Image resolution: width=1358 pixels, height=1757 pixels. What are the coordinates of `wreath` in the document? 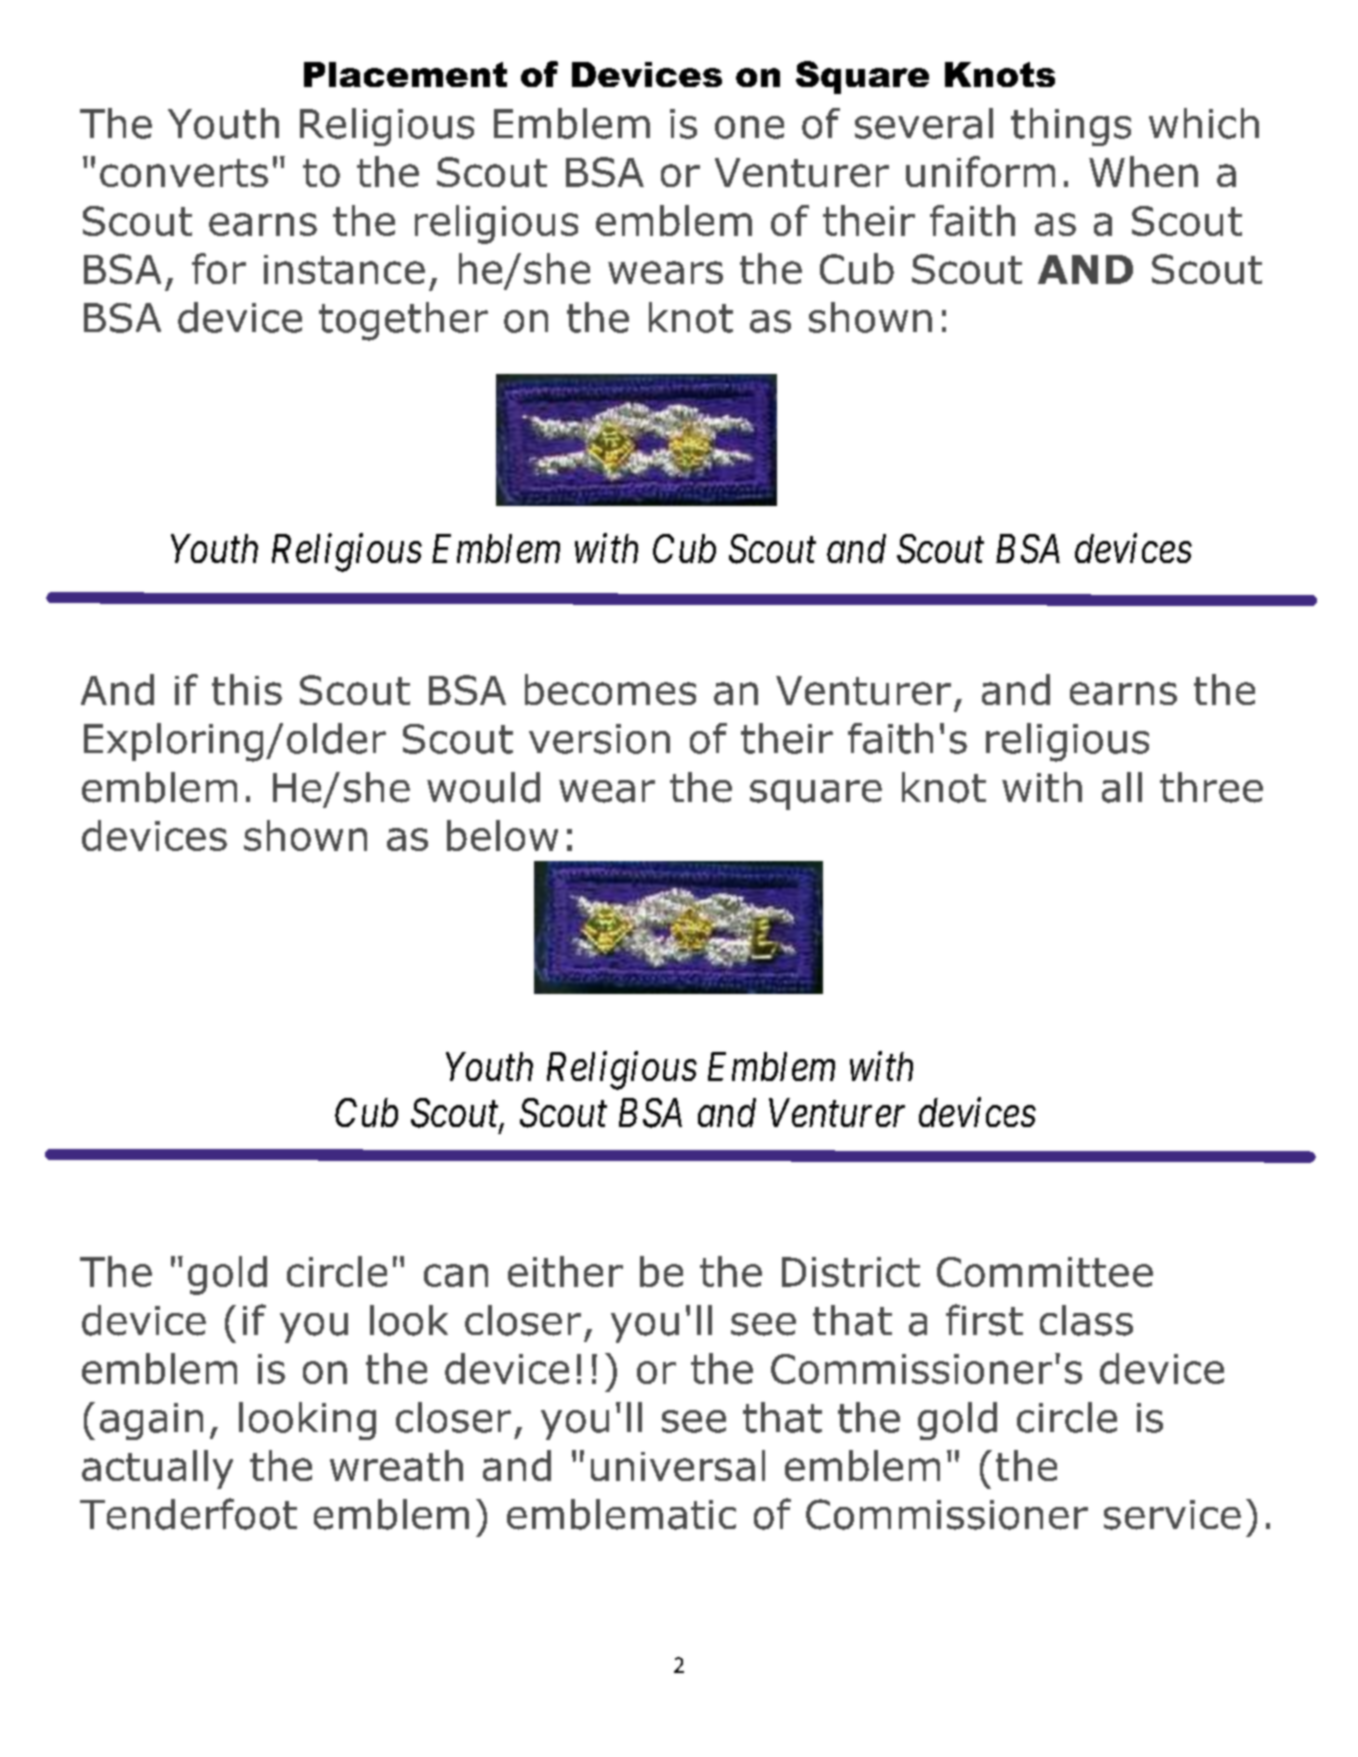 It's located at (396, 1465).
